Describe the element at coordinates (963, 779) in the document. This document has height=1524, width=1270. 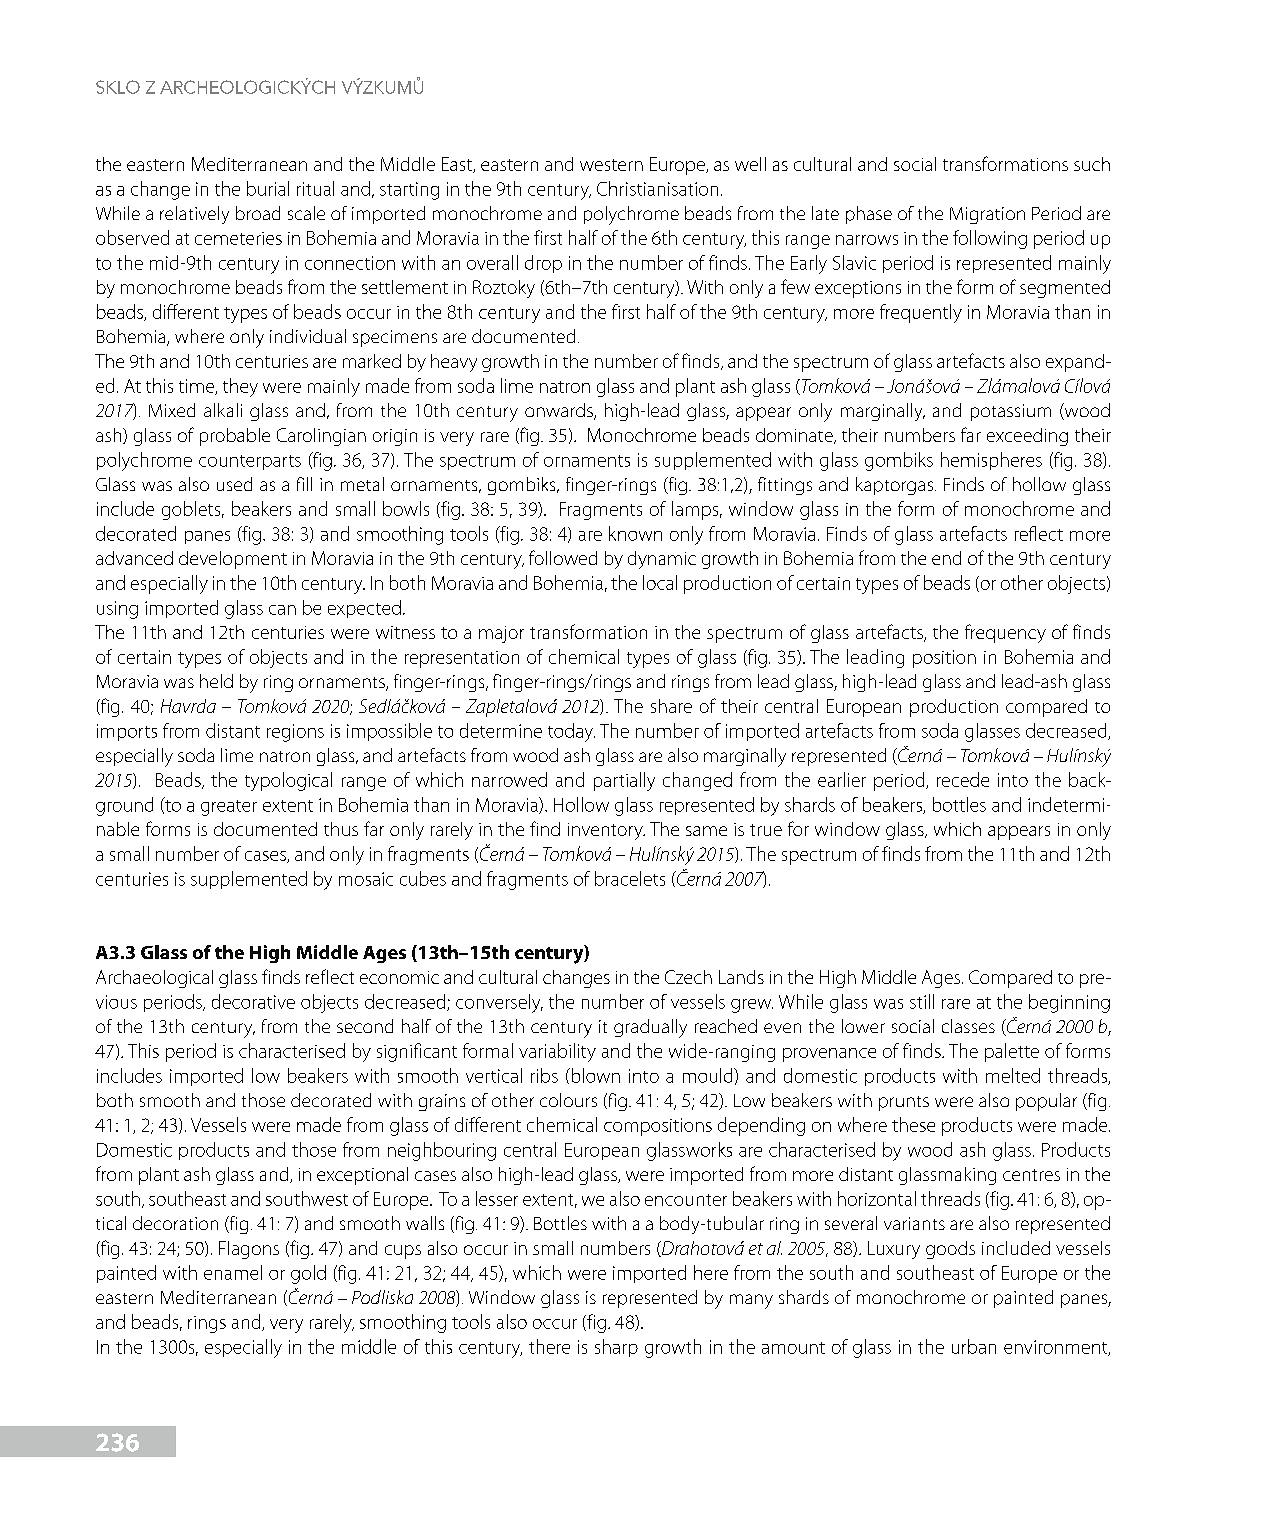
I see `recede` at that location.
